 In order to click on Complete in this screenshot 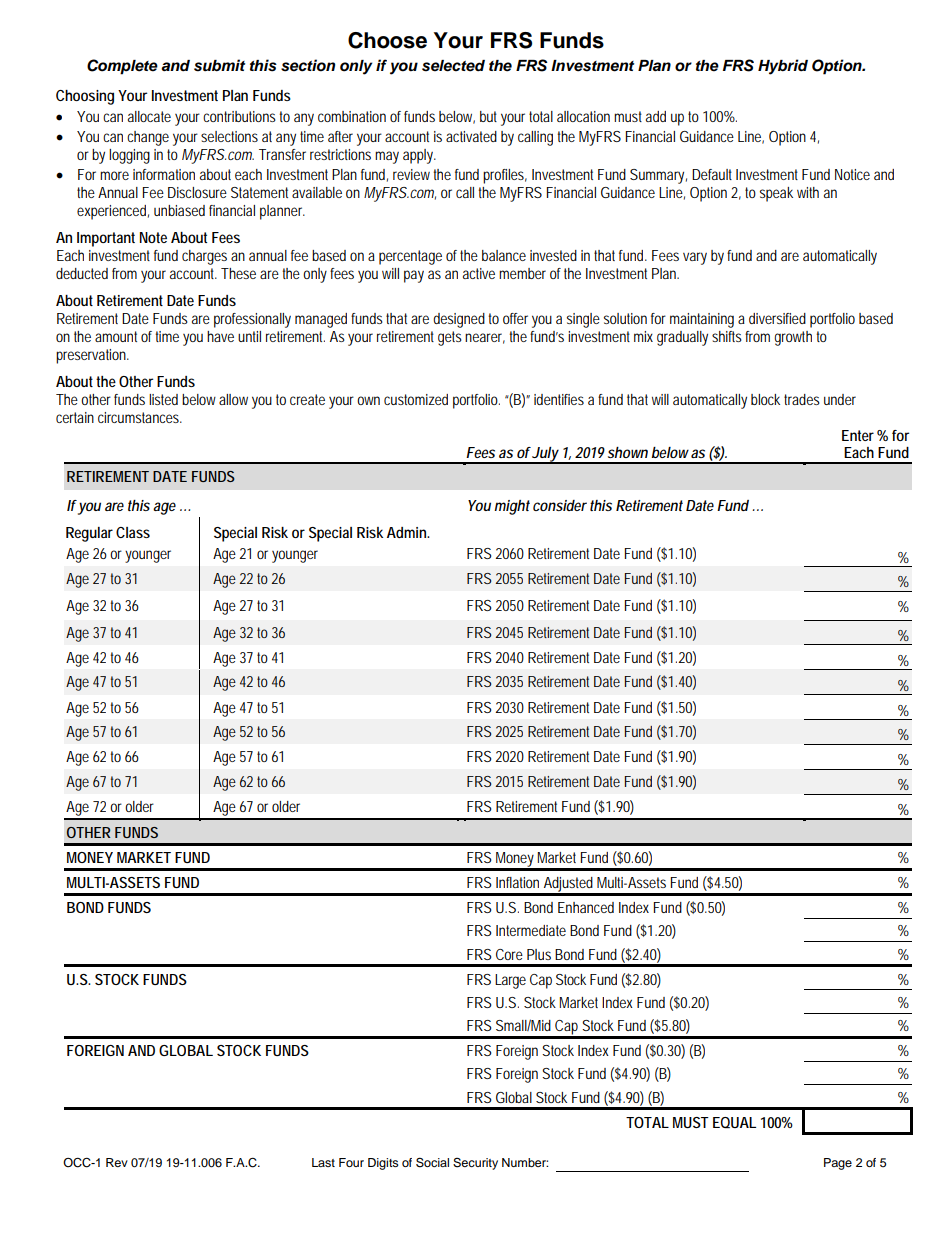, I will do `click(122, 67)`.
